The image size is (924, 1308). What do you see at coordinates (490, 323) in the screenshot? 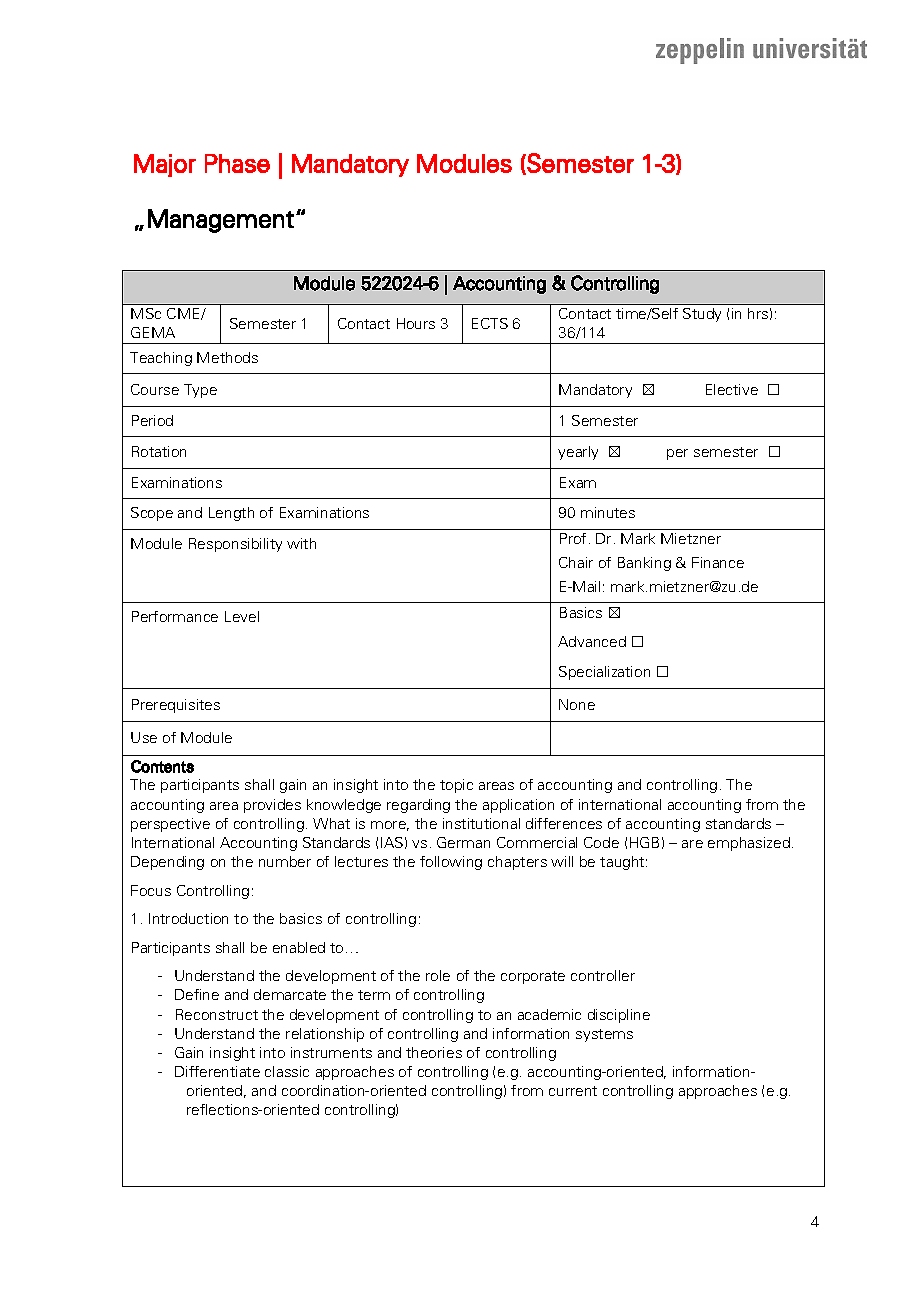
I see `ECTS` at bounding box center [490, 323].
